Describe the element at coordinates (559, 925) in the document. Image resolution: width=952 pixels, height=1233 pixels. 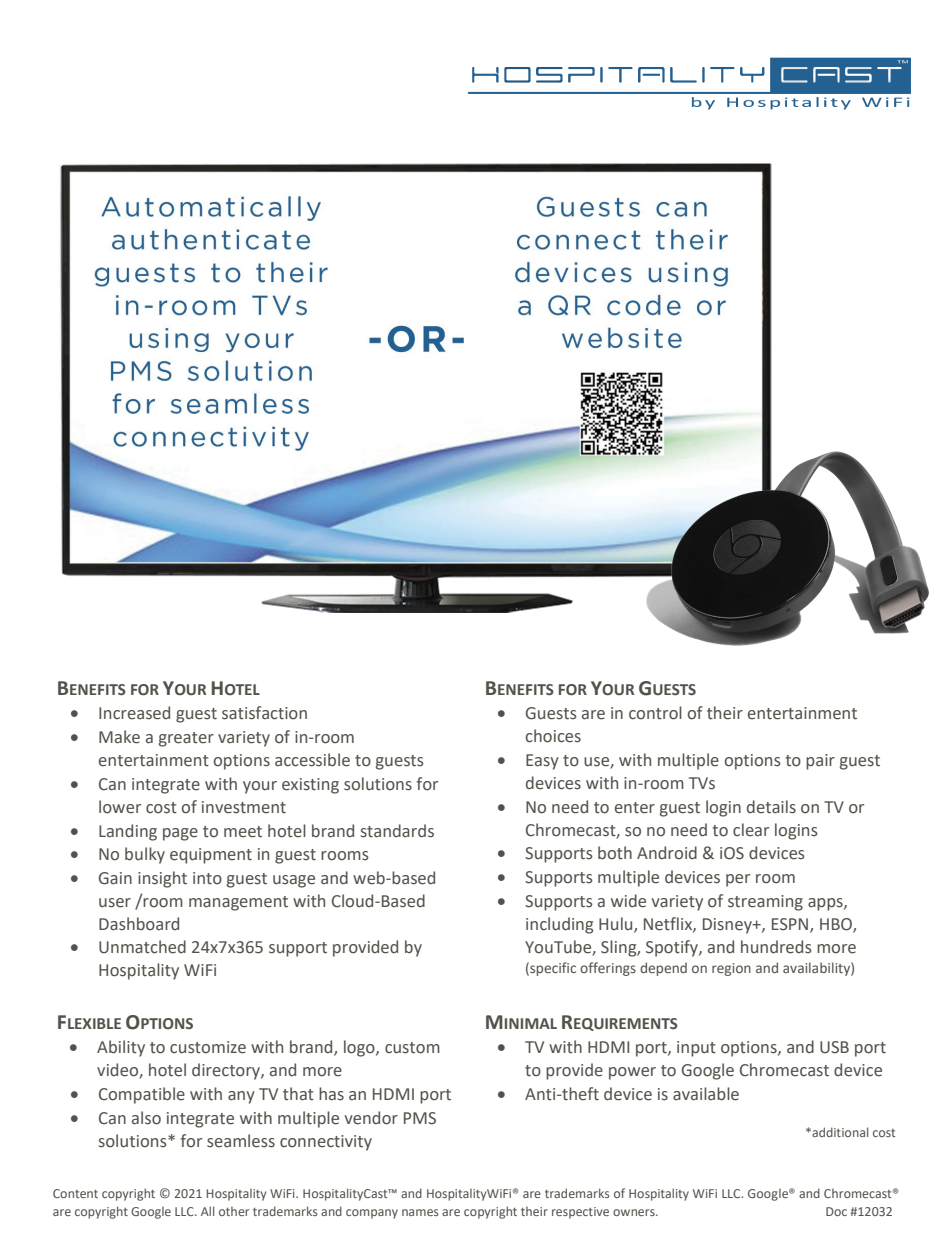
I see `including` at that location.
